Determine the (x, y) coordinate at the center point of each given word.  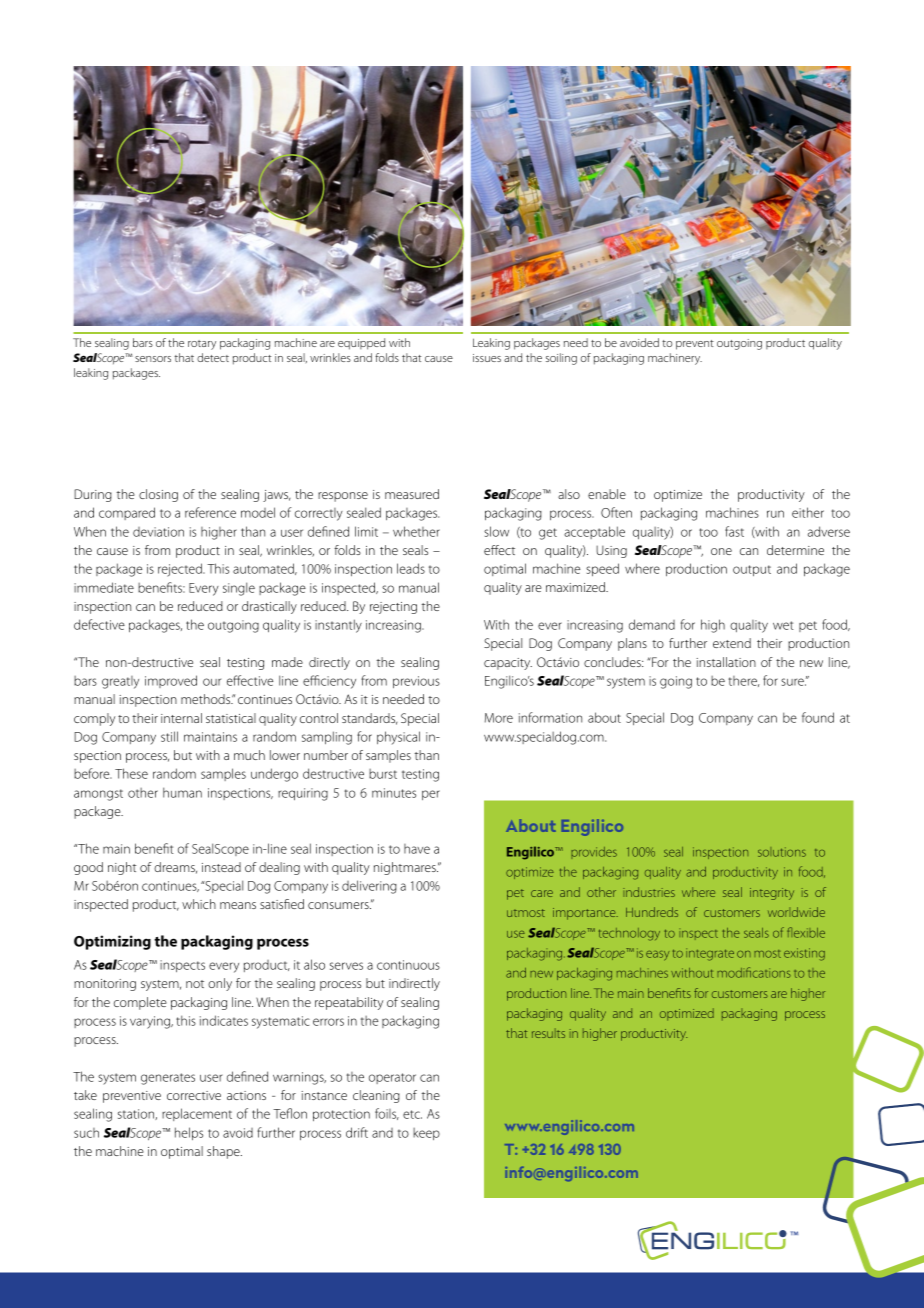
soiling (561, 359)
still (169, 736)
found (818, 717)
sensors (153, 359)
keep (426, 1134)
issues (487, 358)
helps (189, 1133)
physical (398, 738)
